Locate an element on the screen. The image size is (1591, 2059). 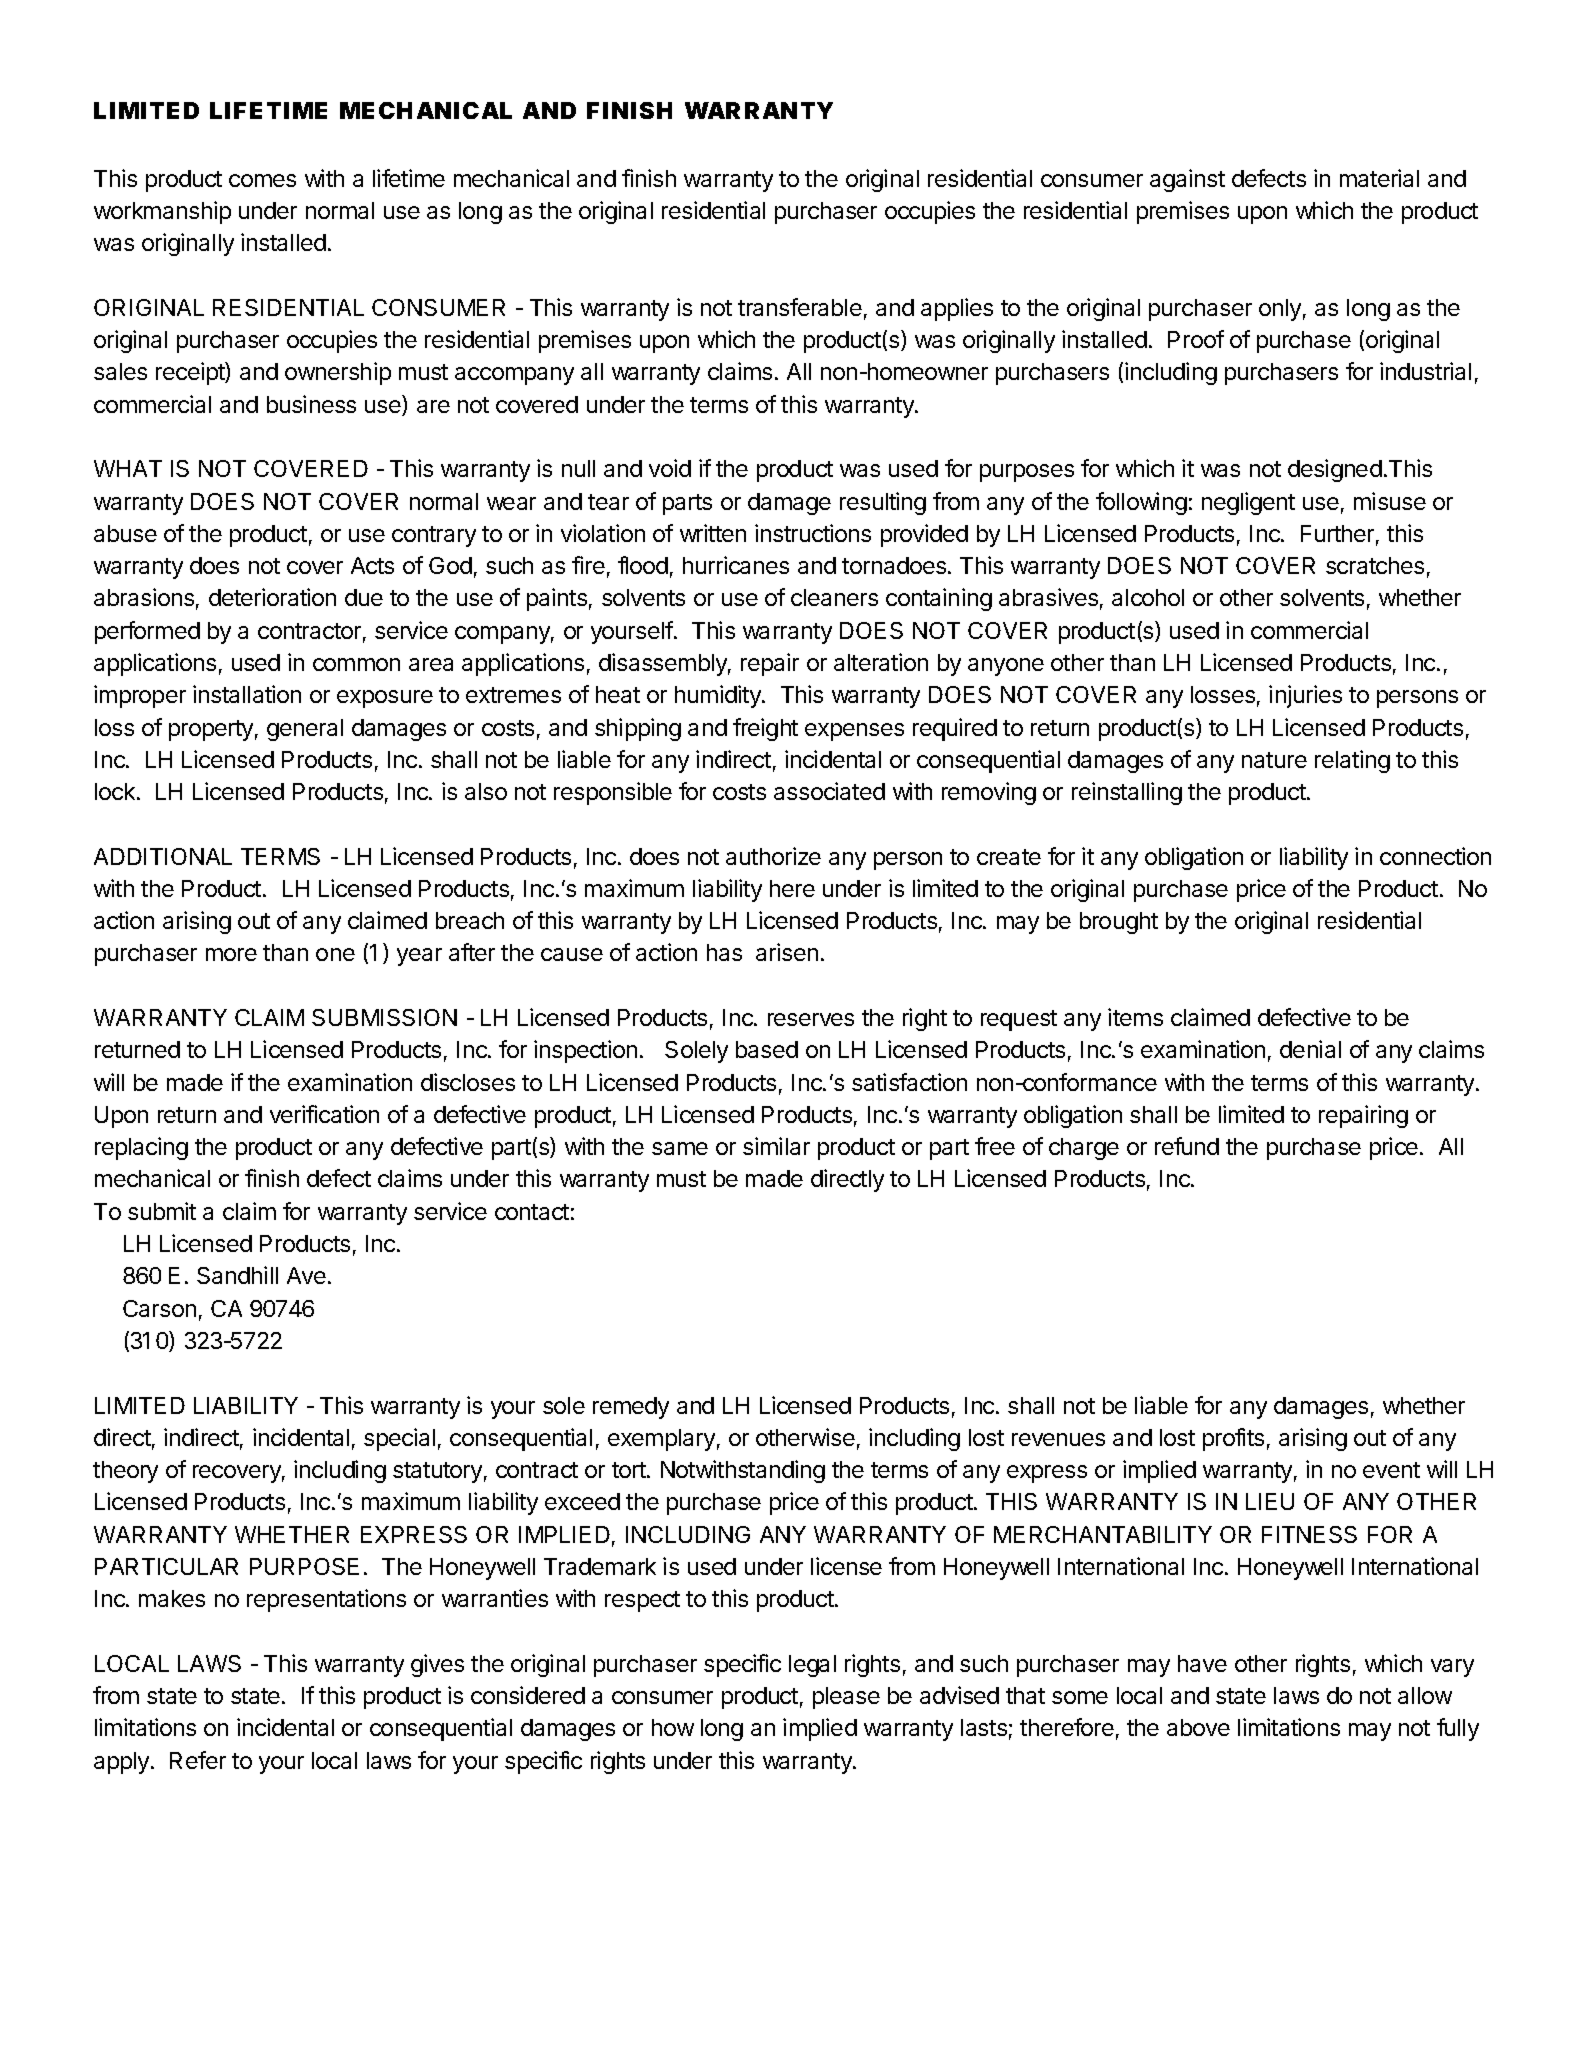
material is located at coordinates (1379, 178).
